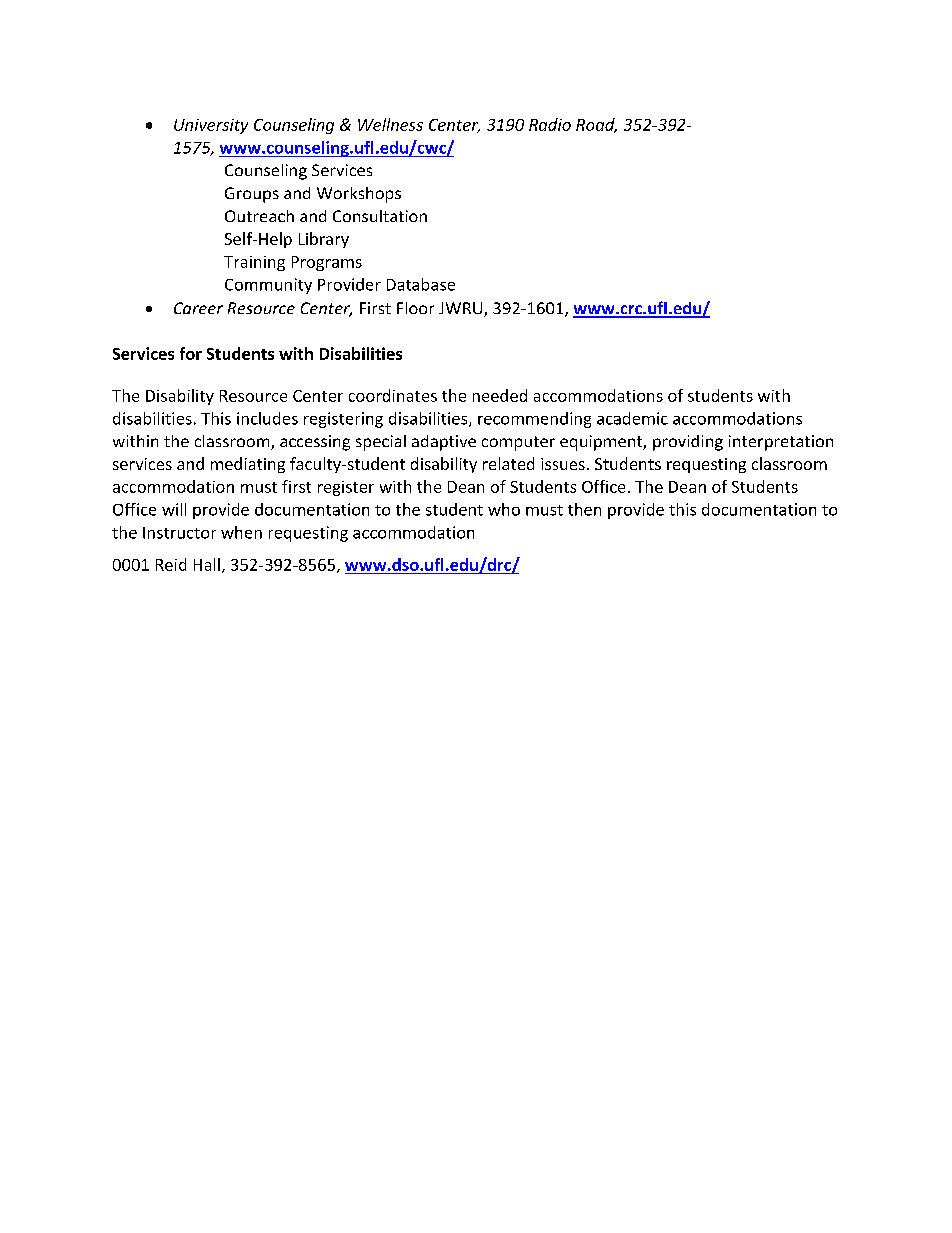  What do you see at coordinates (211, 126) in the document?
I see `University` at bounding box center [211, 126].
